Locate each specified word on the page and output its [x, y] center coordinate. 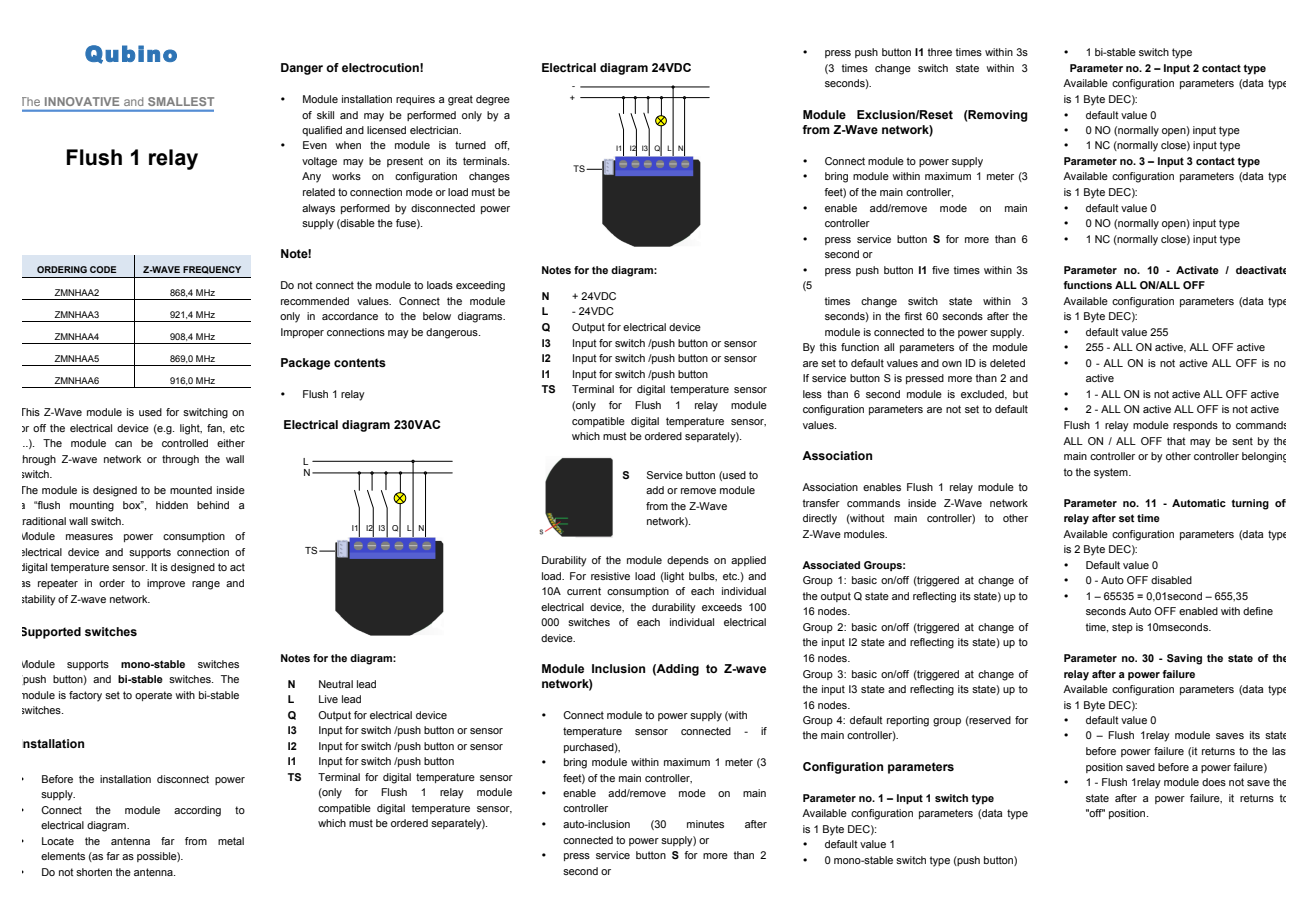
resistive [610, 576]
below [437, 316]
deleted [1007, 363]
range [206, 585]
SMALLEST [181, 101]
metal [231, 841]
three [940, 52]
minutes [705, 824]
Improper [302, 333]
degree [493, 100]
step [1122, 628]
